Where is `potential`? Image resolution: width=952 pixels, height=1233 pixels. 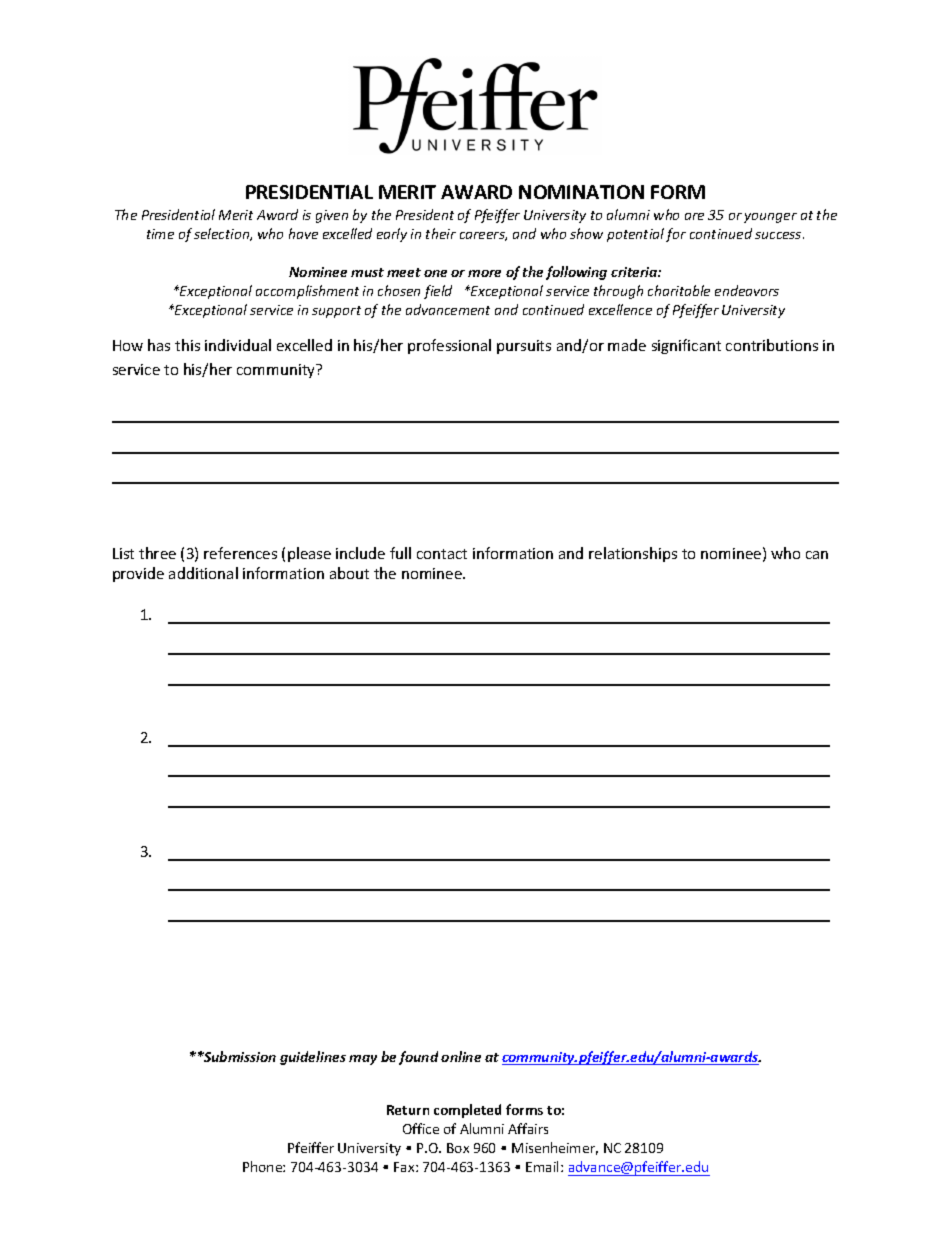 potential is located at coordinates (635, 235).
